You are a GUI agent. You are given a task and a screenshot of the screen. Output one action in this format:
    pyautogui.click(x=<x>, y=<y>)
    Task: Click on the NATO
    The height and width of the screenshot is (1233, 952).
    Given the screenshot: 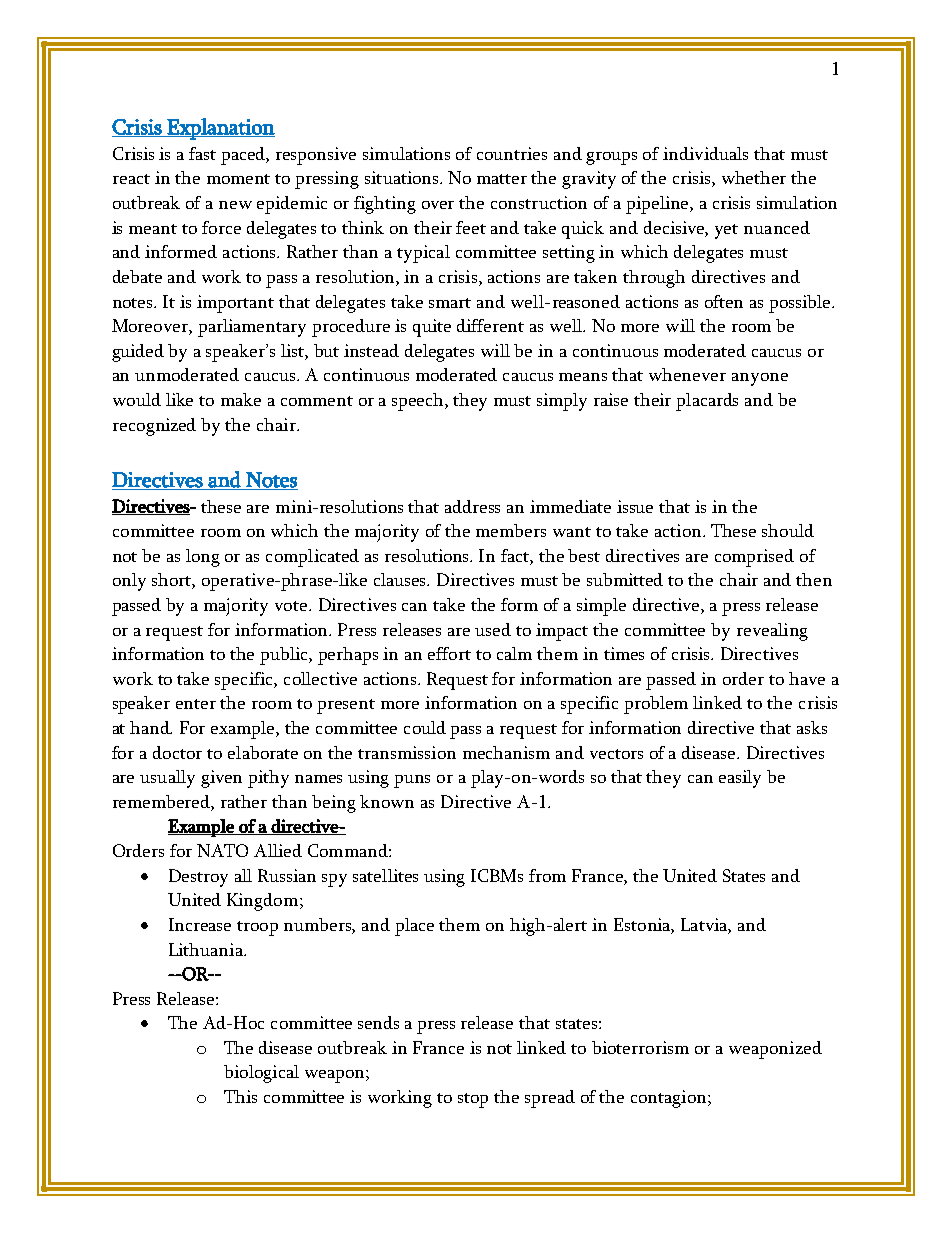 What is the action you would take?
    pyautogui.click(x=222, y=850)
